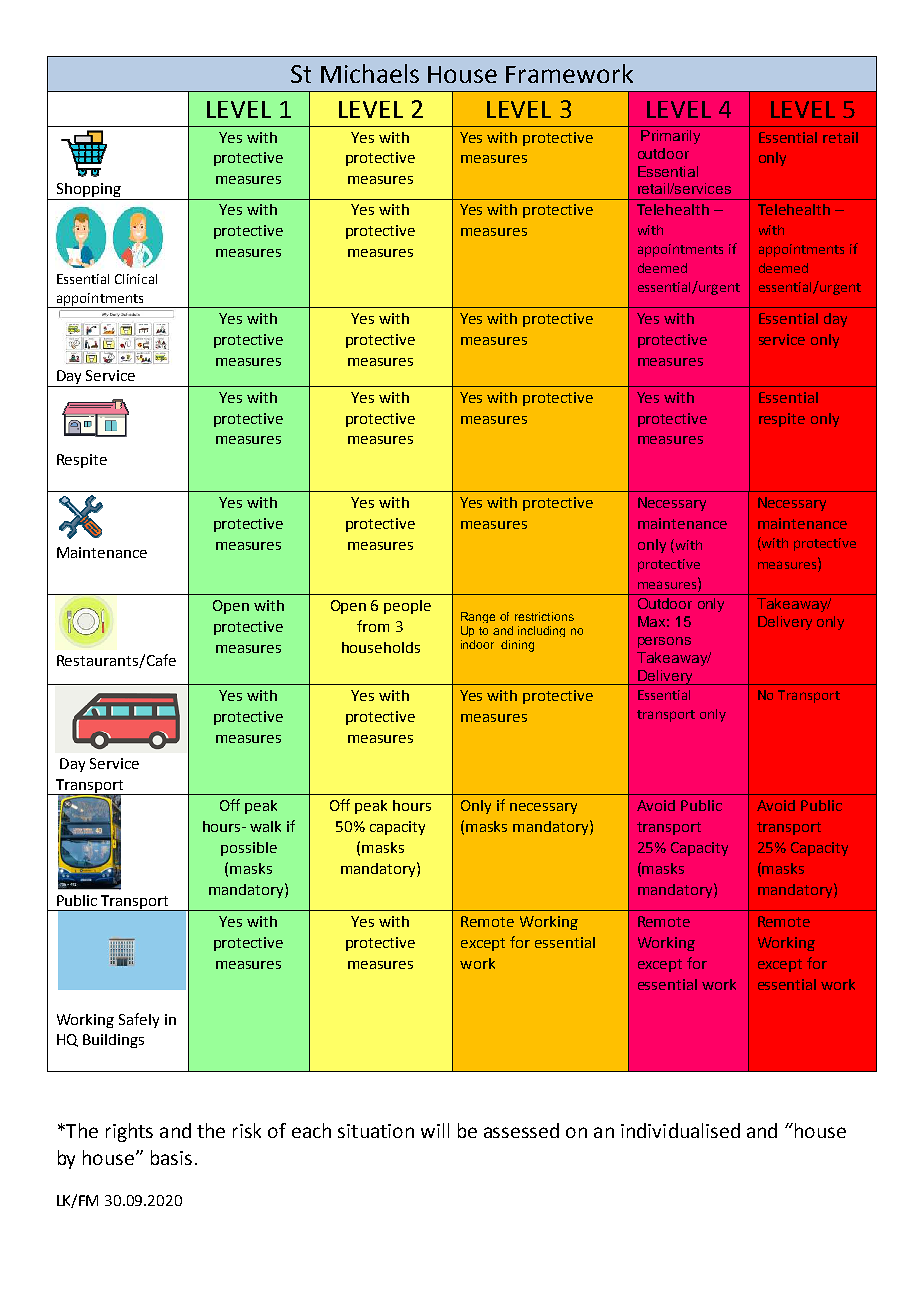 This screenshot has width=924, height=1308. I want to click on indoor, so click(477, 644).
